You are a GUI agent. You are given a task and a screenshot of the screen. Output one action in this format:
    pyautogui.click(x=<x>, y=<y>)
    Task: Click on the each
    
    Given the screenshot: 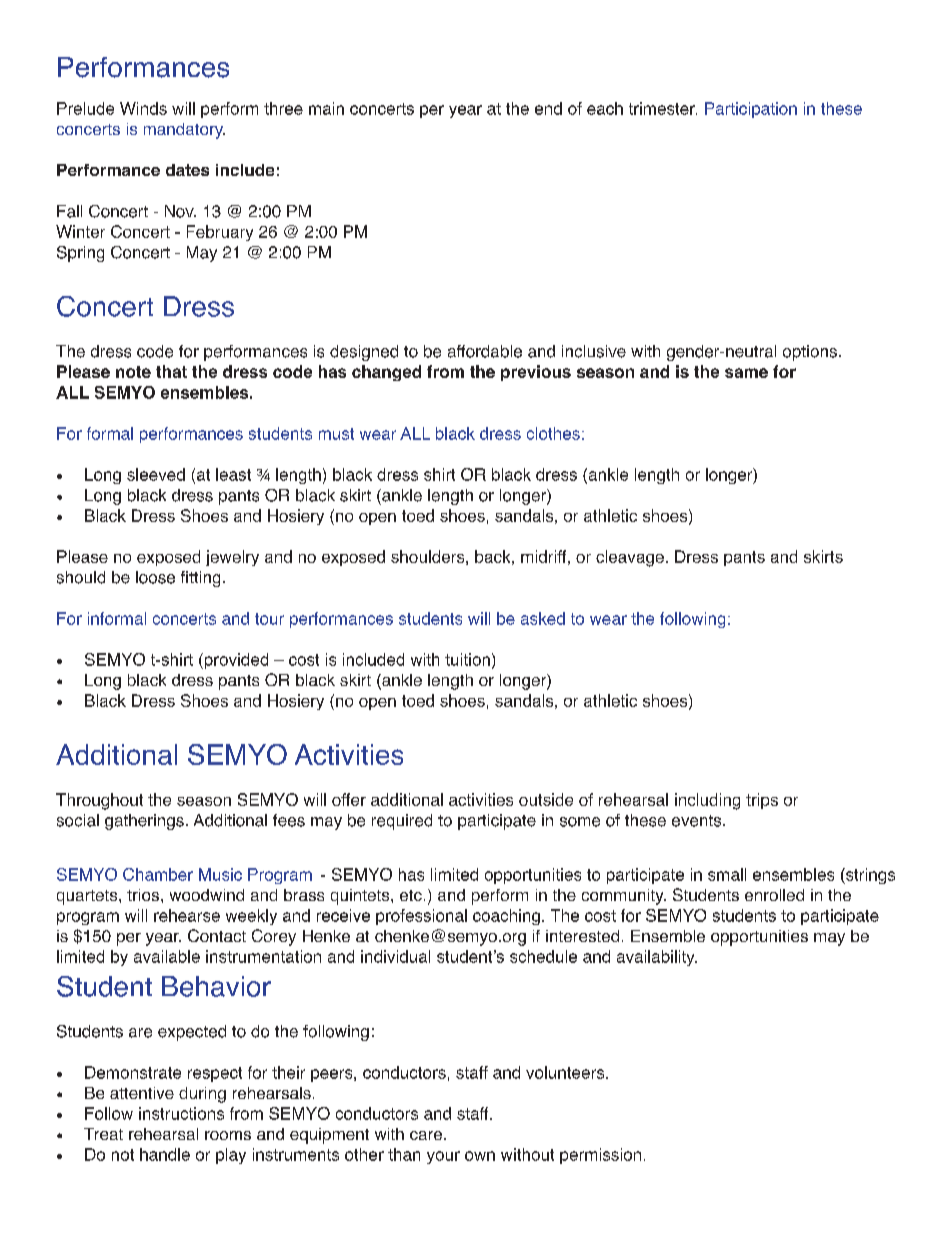 What is the action you would take?
    pyautogui.click(x=605, y=108)
